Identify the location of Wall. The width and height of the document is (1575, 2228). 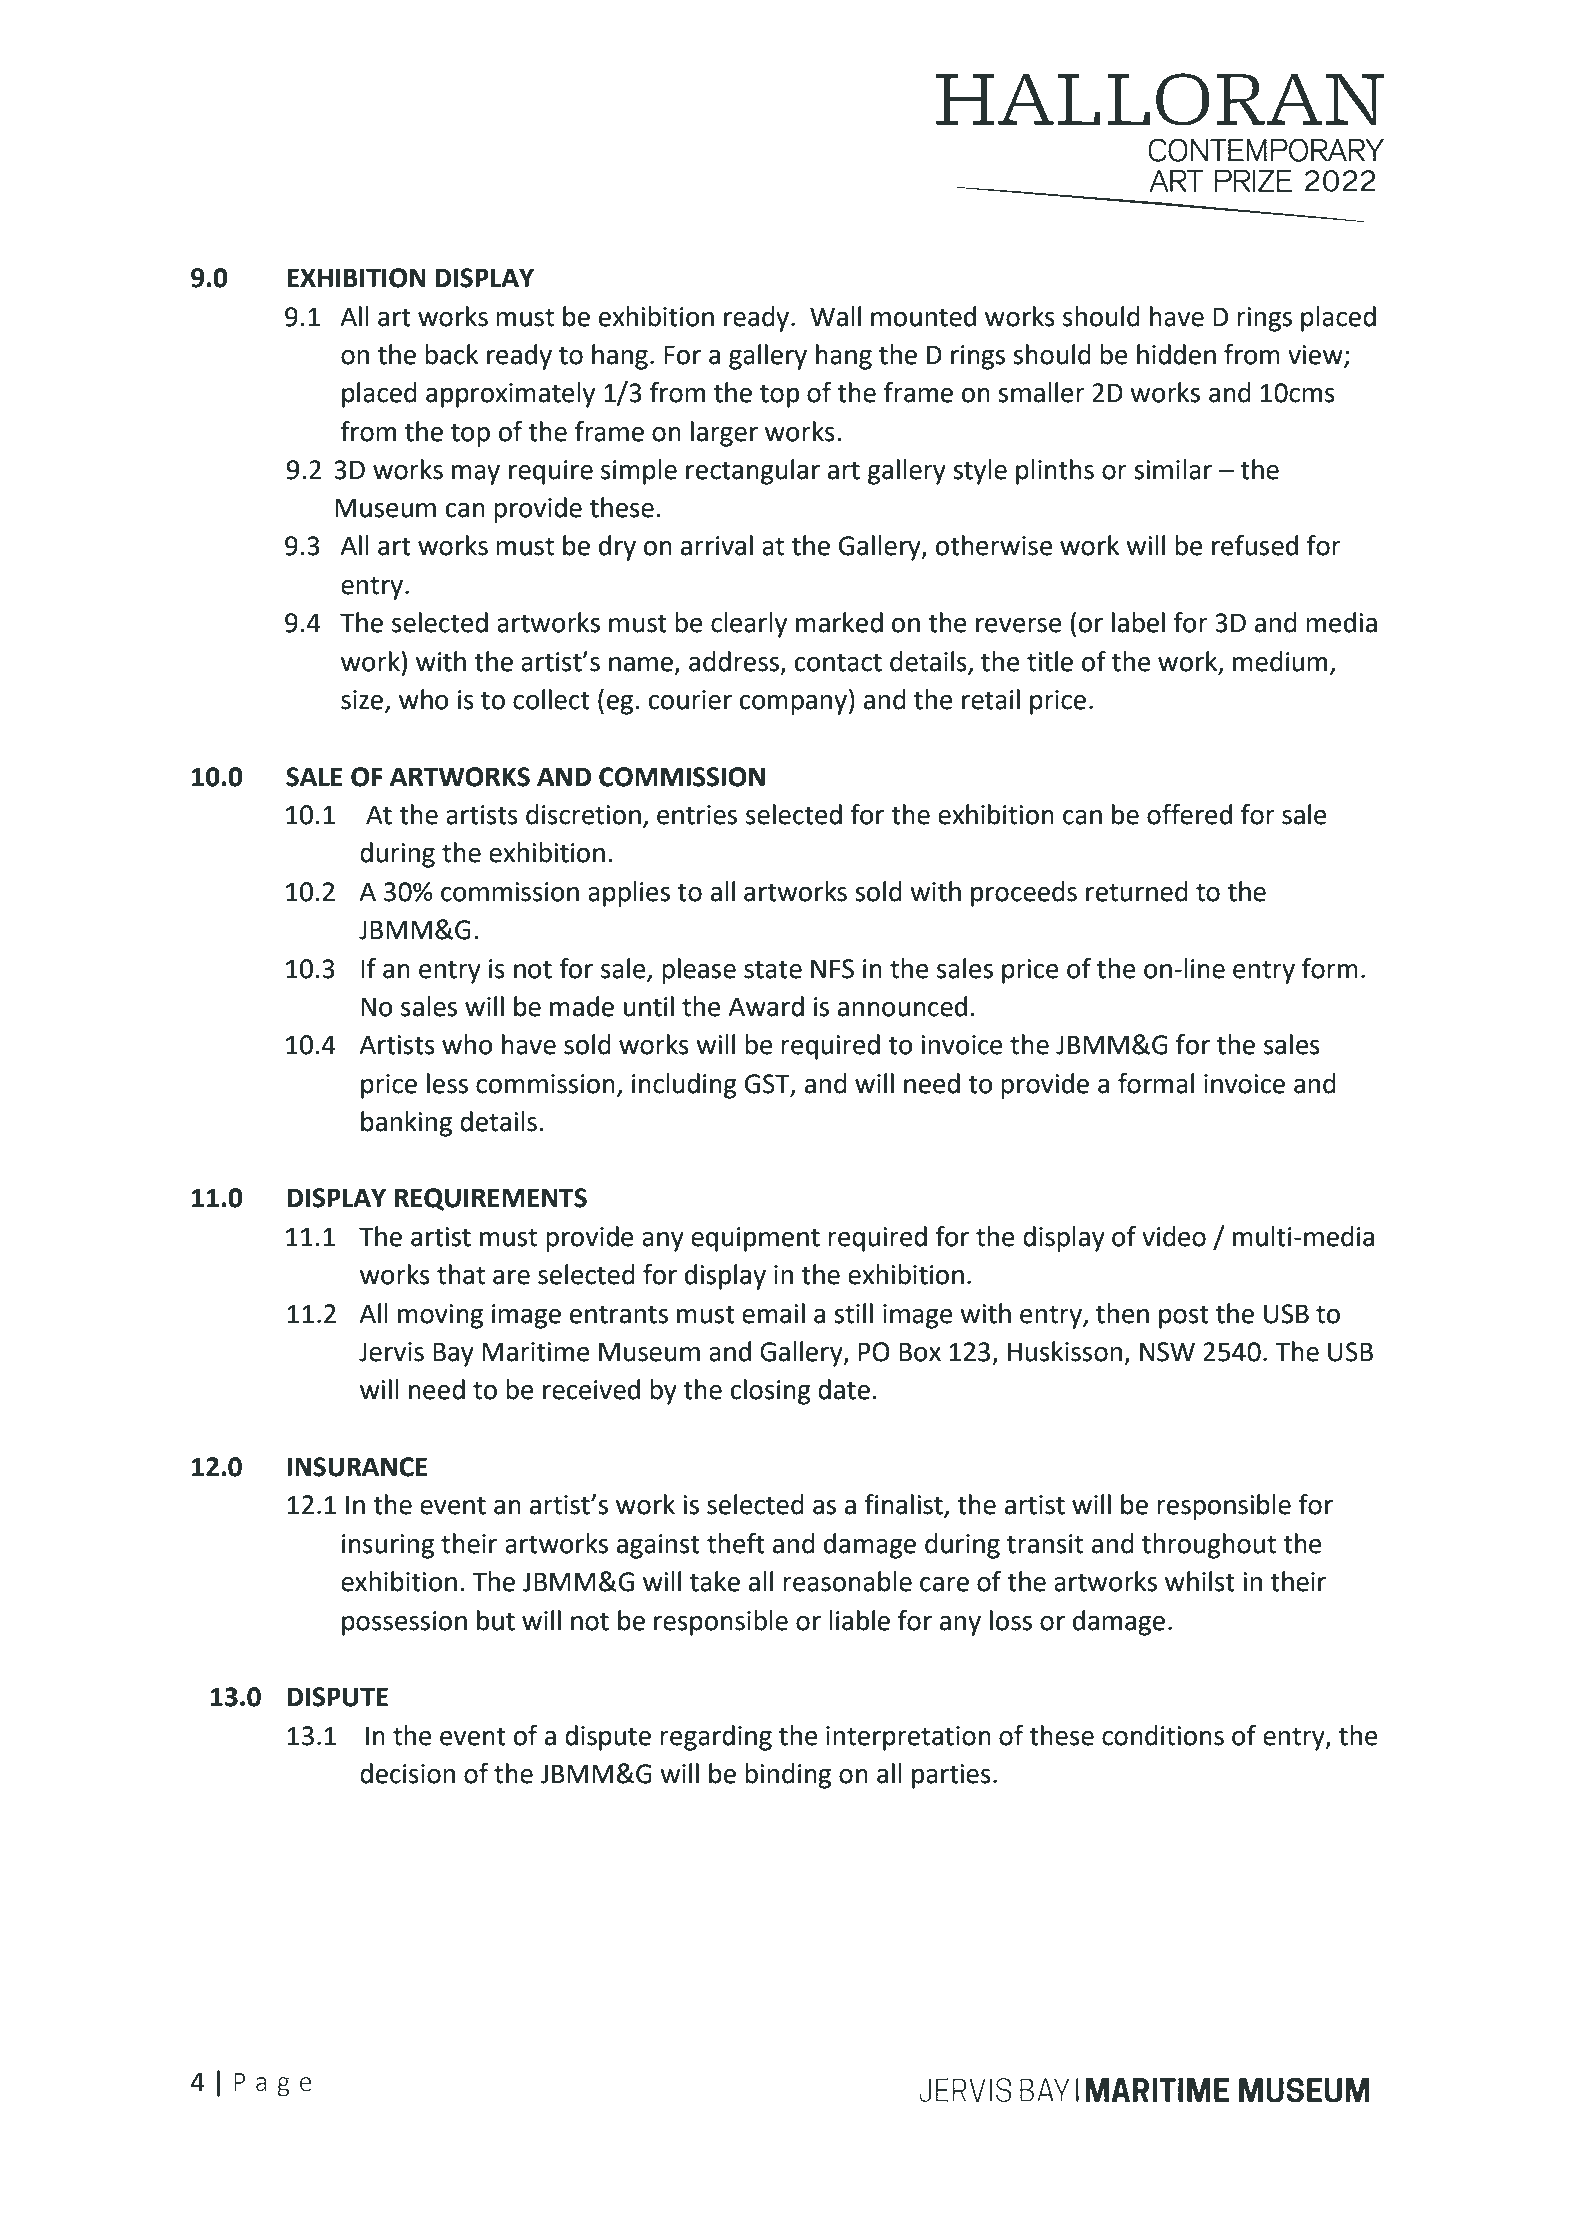
(835, 316).
